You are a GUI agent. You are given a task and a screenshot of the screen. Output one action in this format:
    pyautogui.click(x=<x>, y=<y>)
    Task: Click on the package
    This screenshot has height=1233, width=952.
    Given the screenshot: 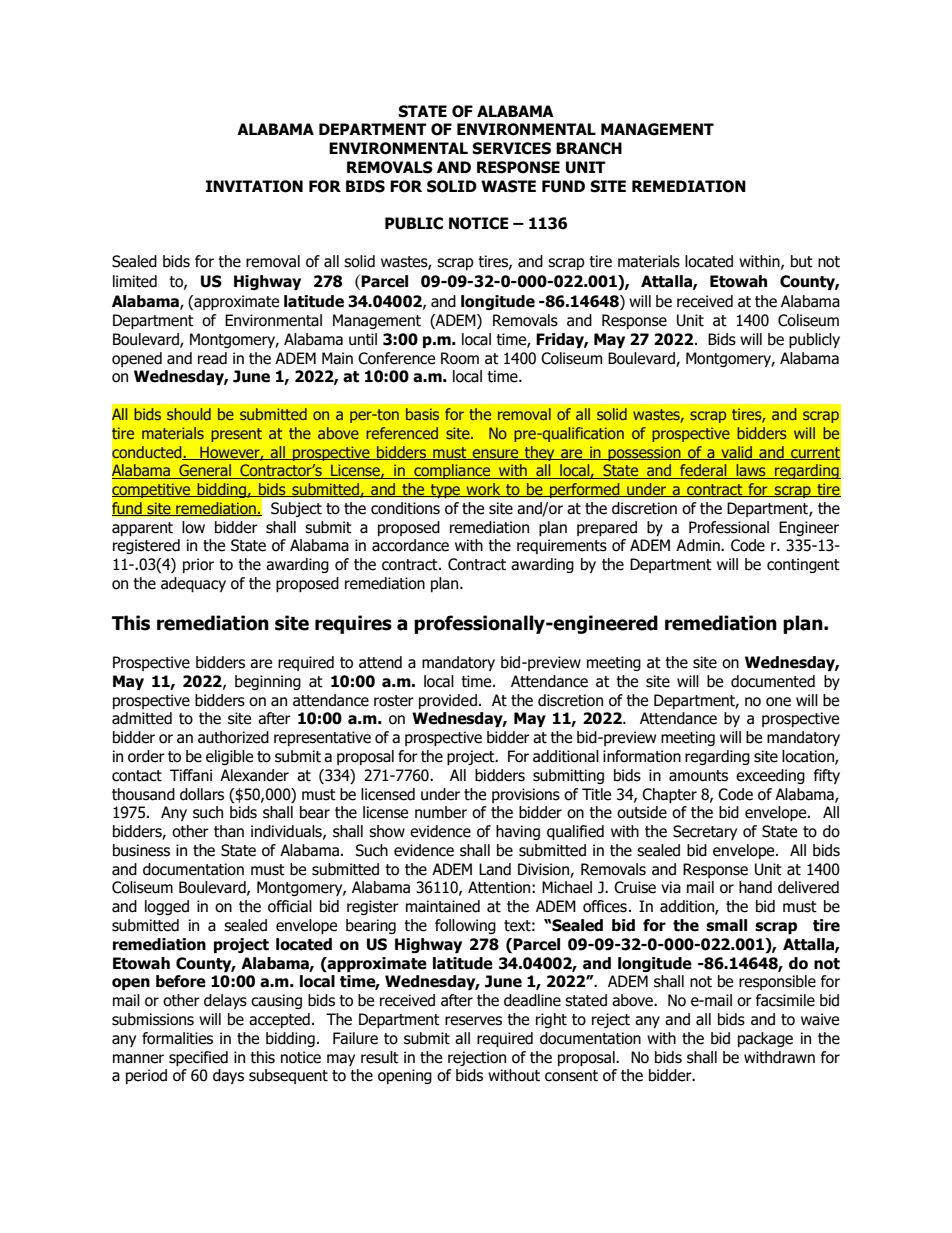 What is the action you would take?
    pyautogui.click(x=765, y=1039)
